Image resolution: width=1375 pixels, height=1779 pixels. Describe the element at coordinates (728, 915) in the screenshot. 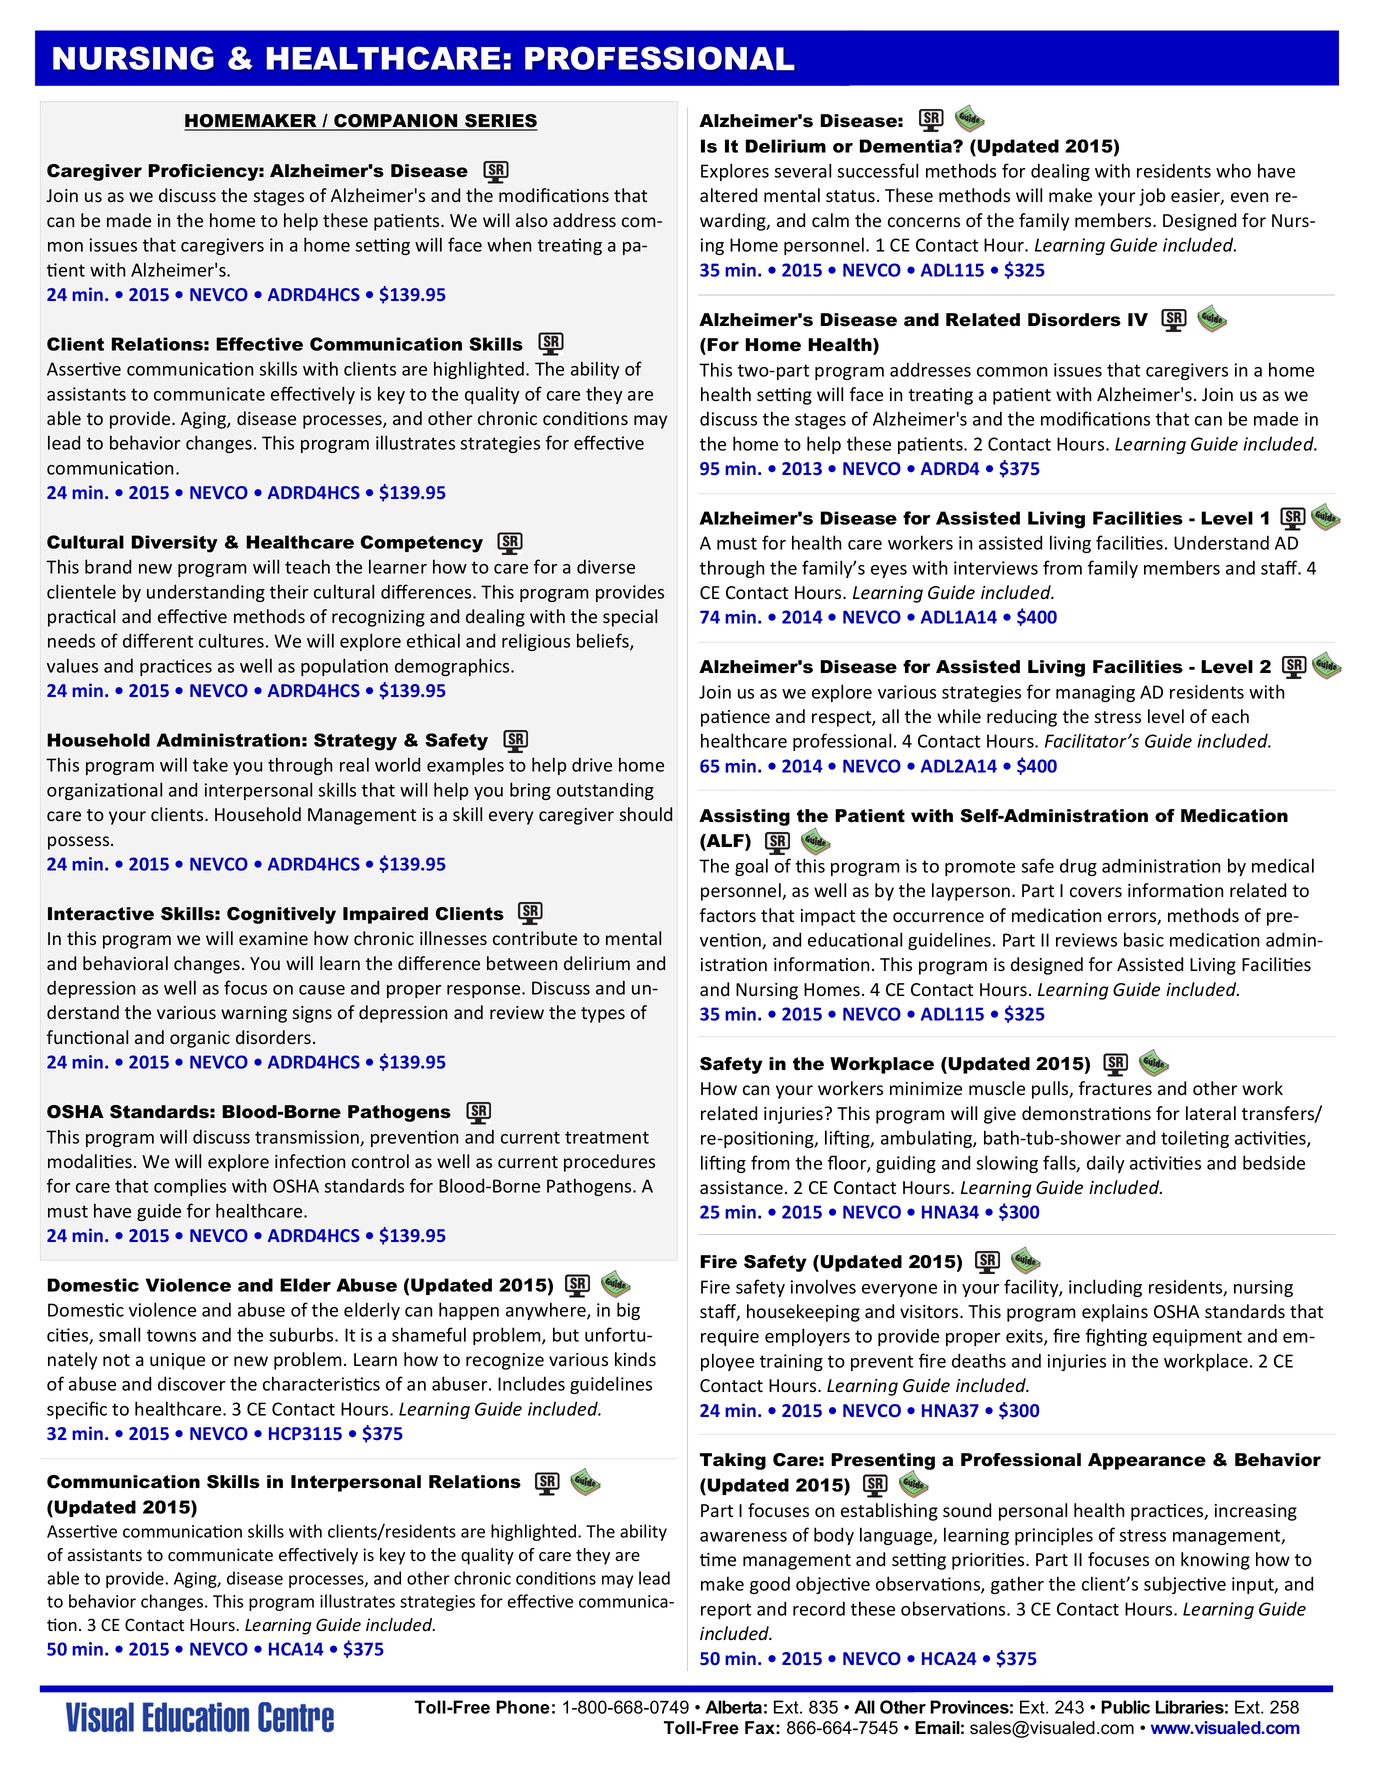

I see `factors` at that location.
